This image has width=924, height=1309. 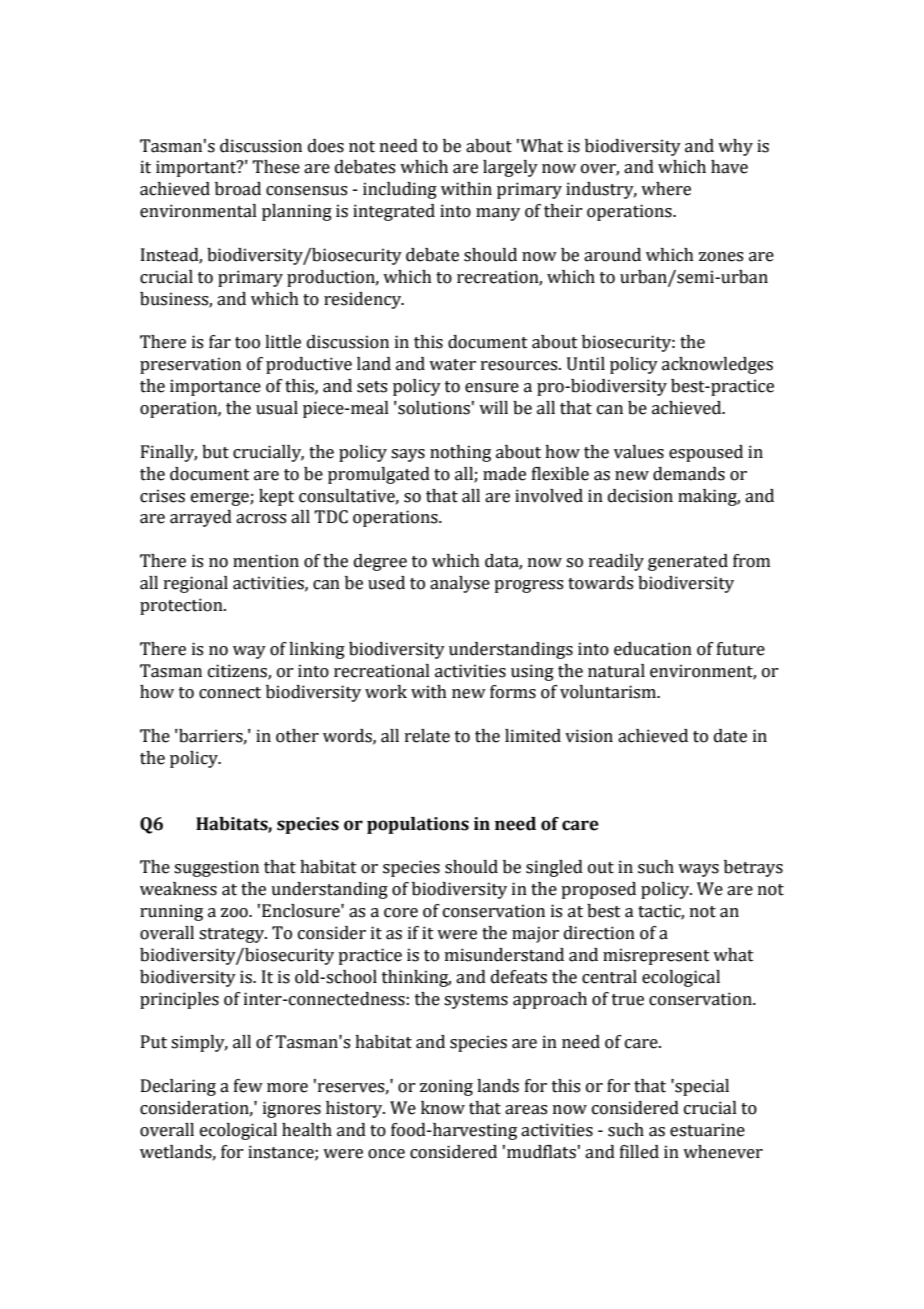 What do you see at coordinates (418, 825) in the image?
I see `populations` at bounding box center [418, 825].
